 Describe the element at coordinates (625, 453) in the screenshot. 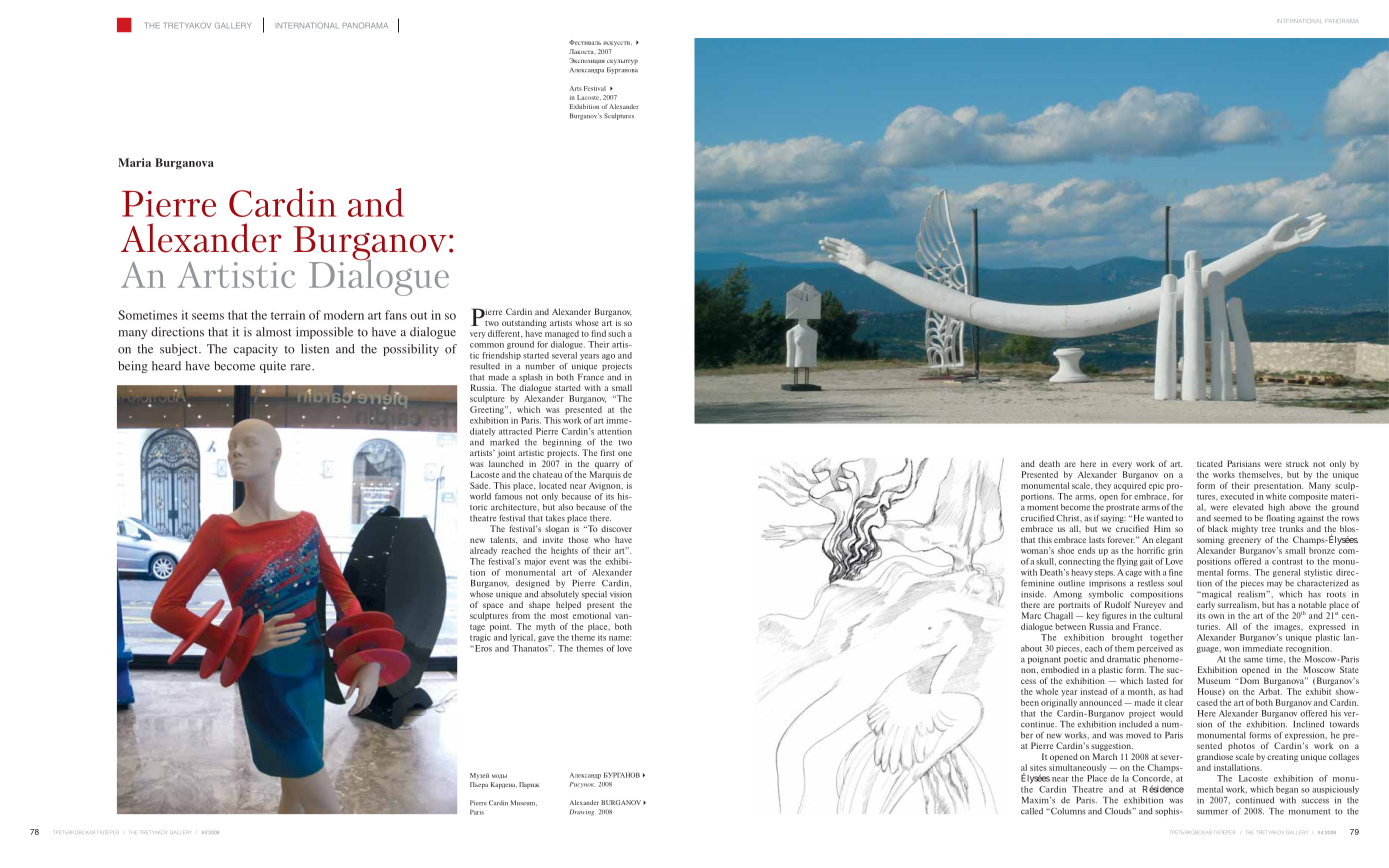

I see `one` at that location.
